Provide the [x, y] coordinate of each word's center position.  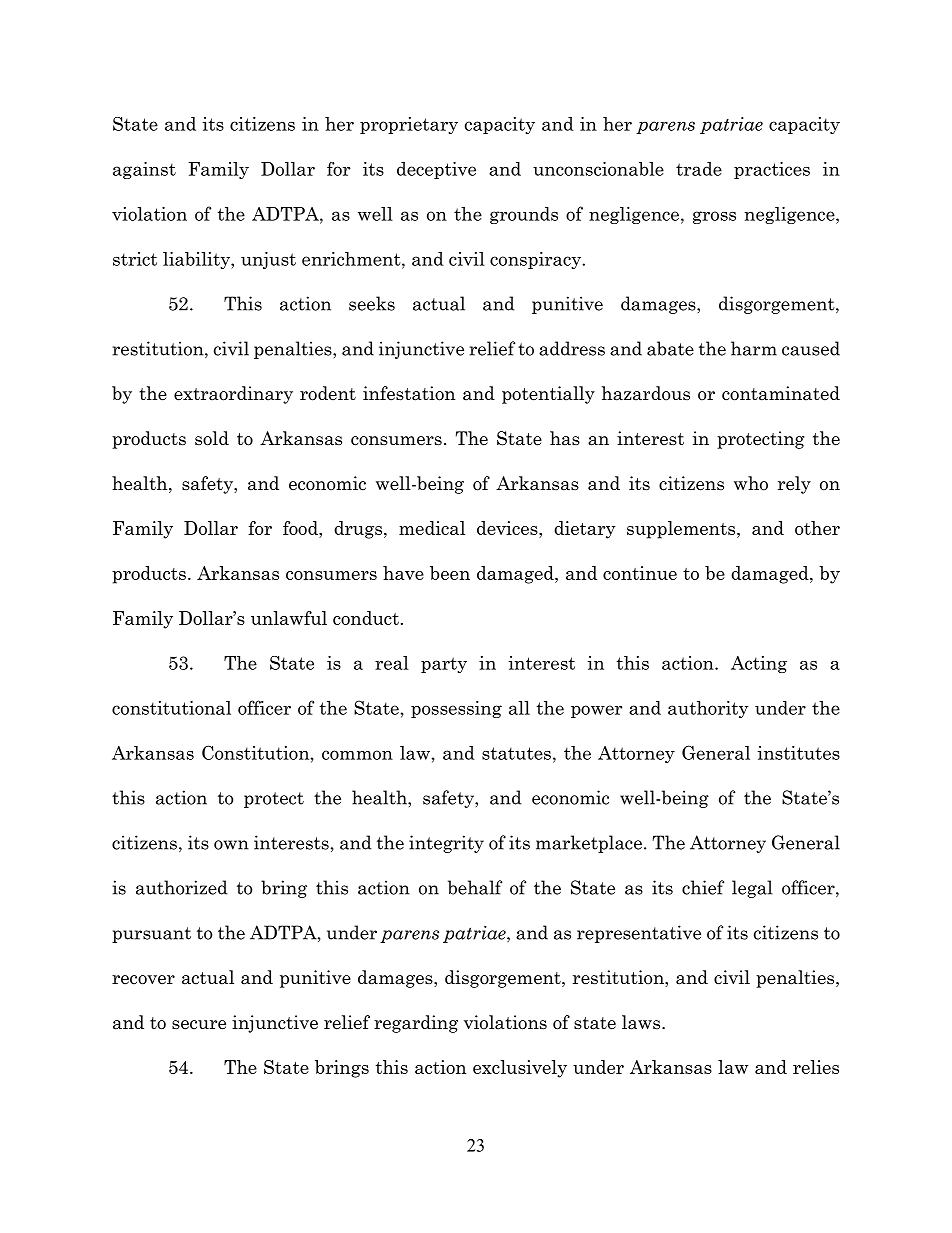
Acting [759, 664]
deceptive [436, 170]
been [450, 573]
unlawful [289, 618]
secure [199, 1025]
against [144, 170]
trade [699, 169]
